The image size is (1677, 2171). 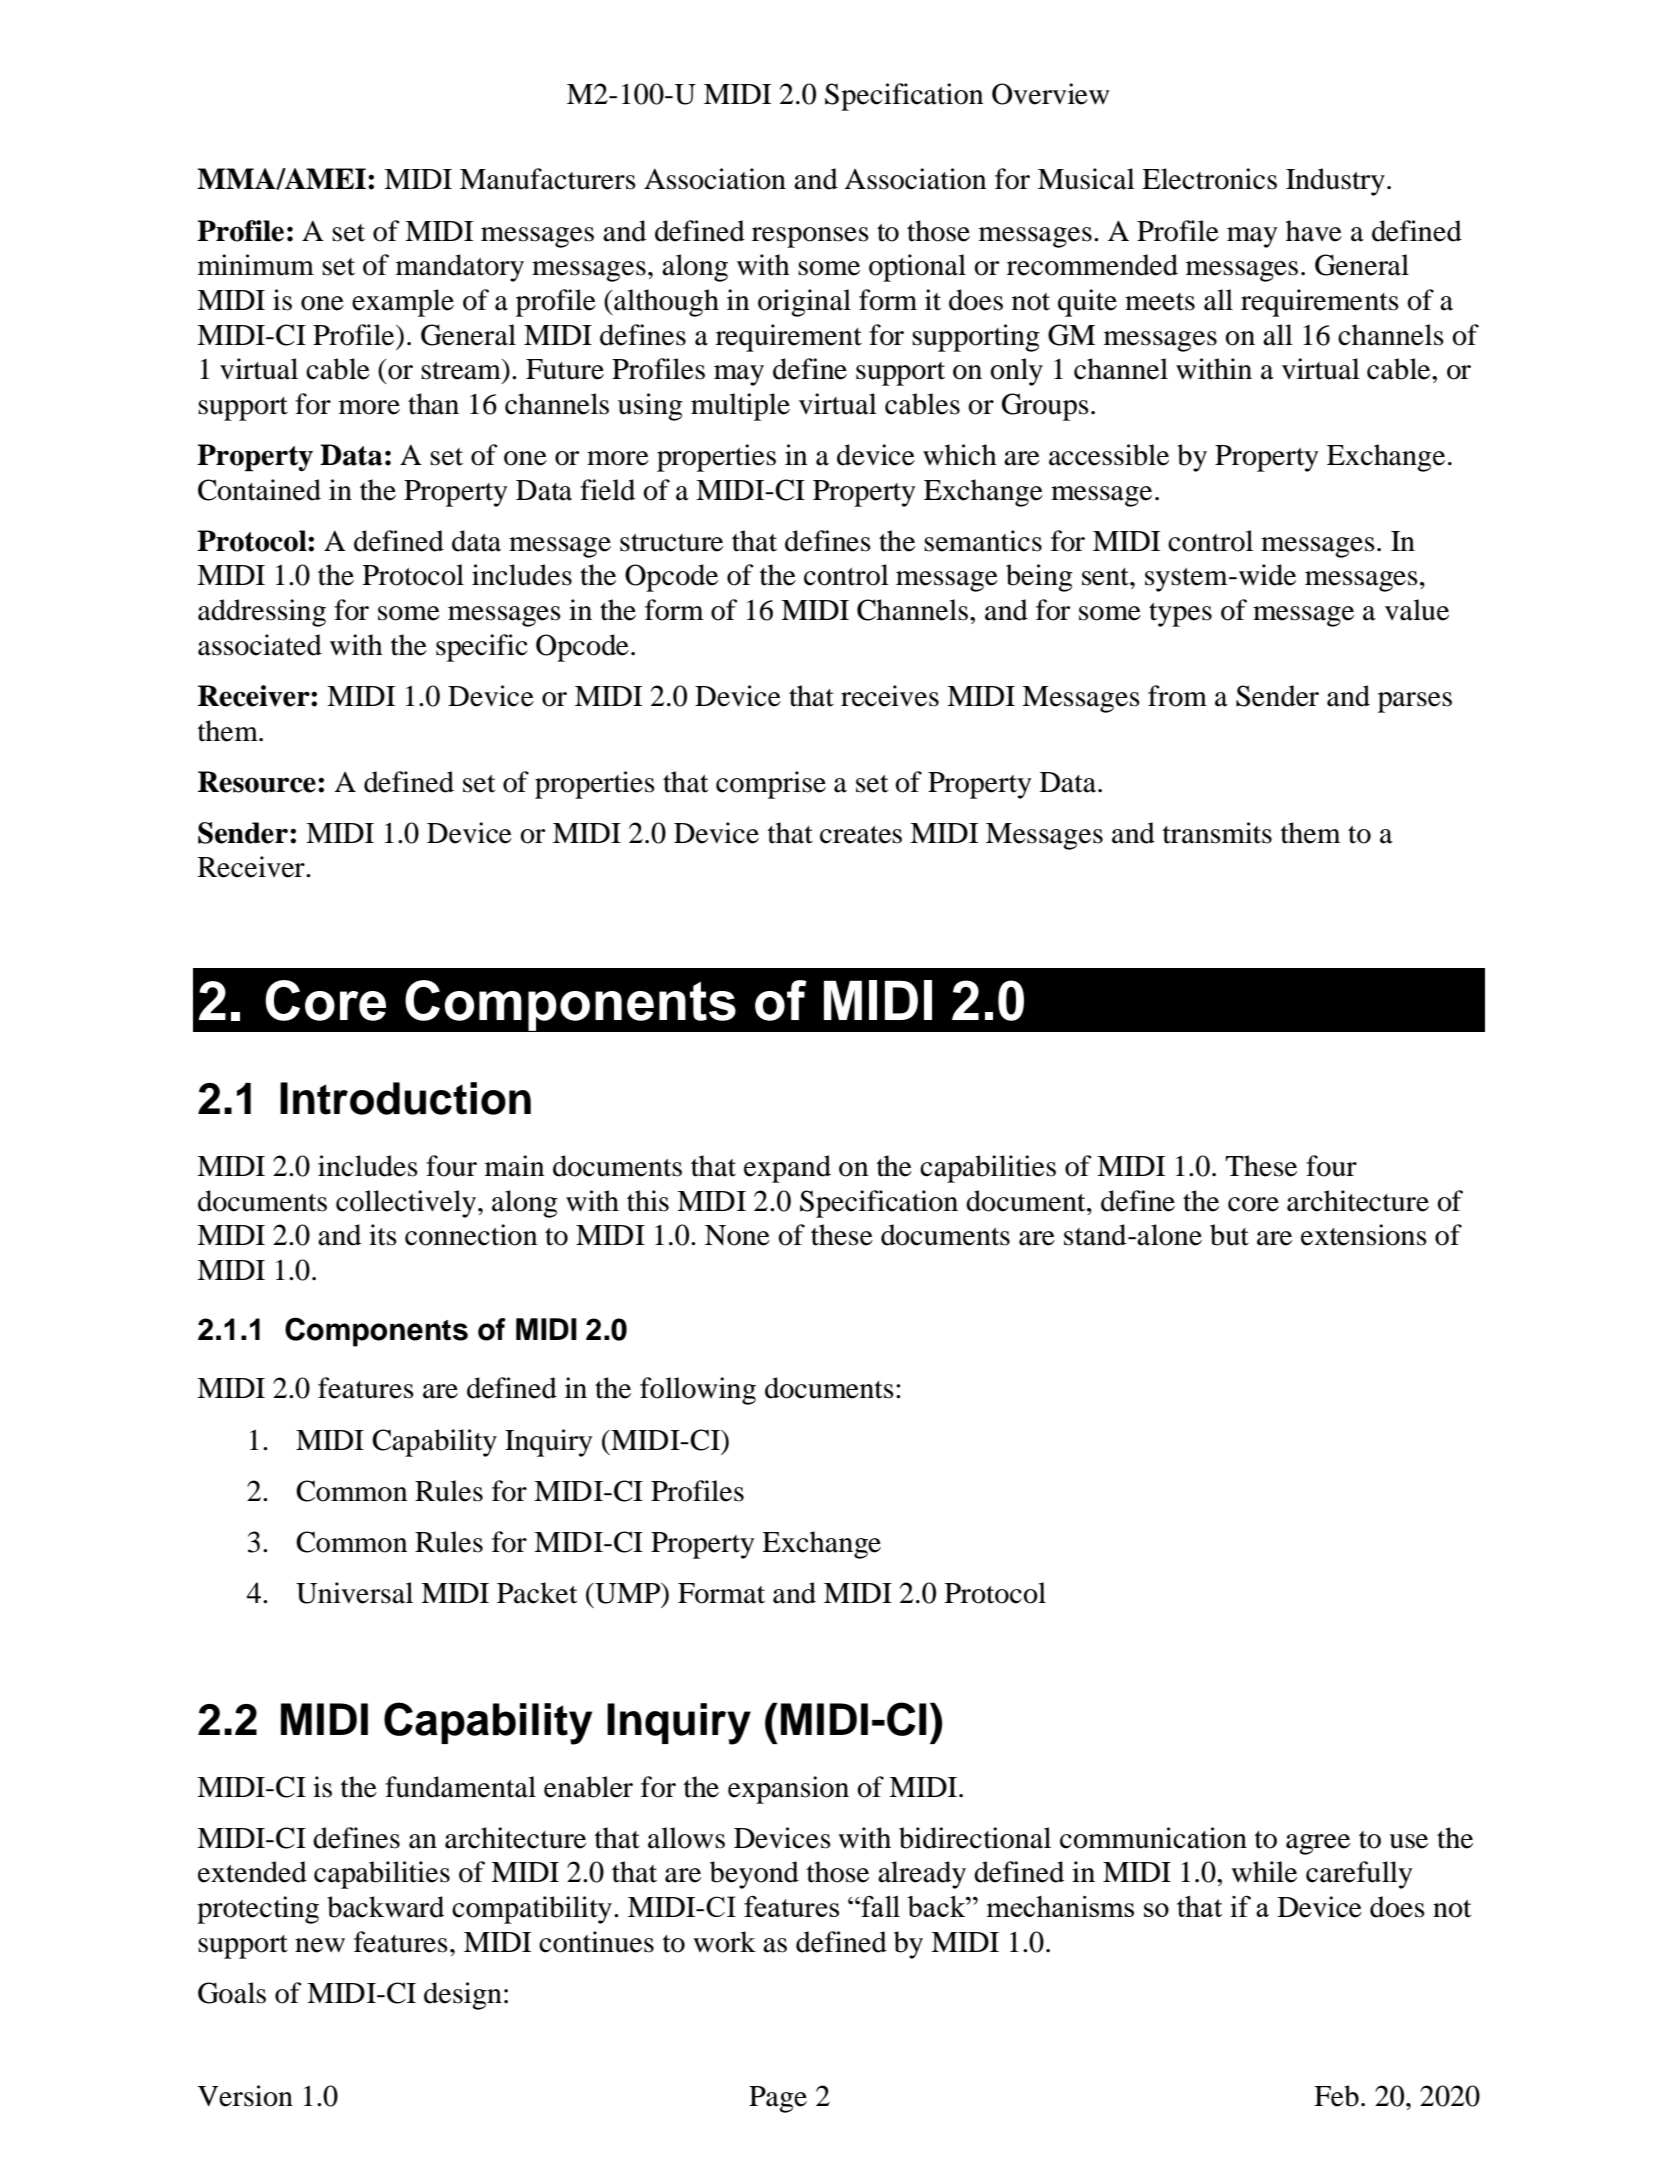 I want to click on mandatory, so click(x=460, y=268).
